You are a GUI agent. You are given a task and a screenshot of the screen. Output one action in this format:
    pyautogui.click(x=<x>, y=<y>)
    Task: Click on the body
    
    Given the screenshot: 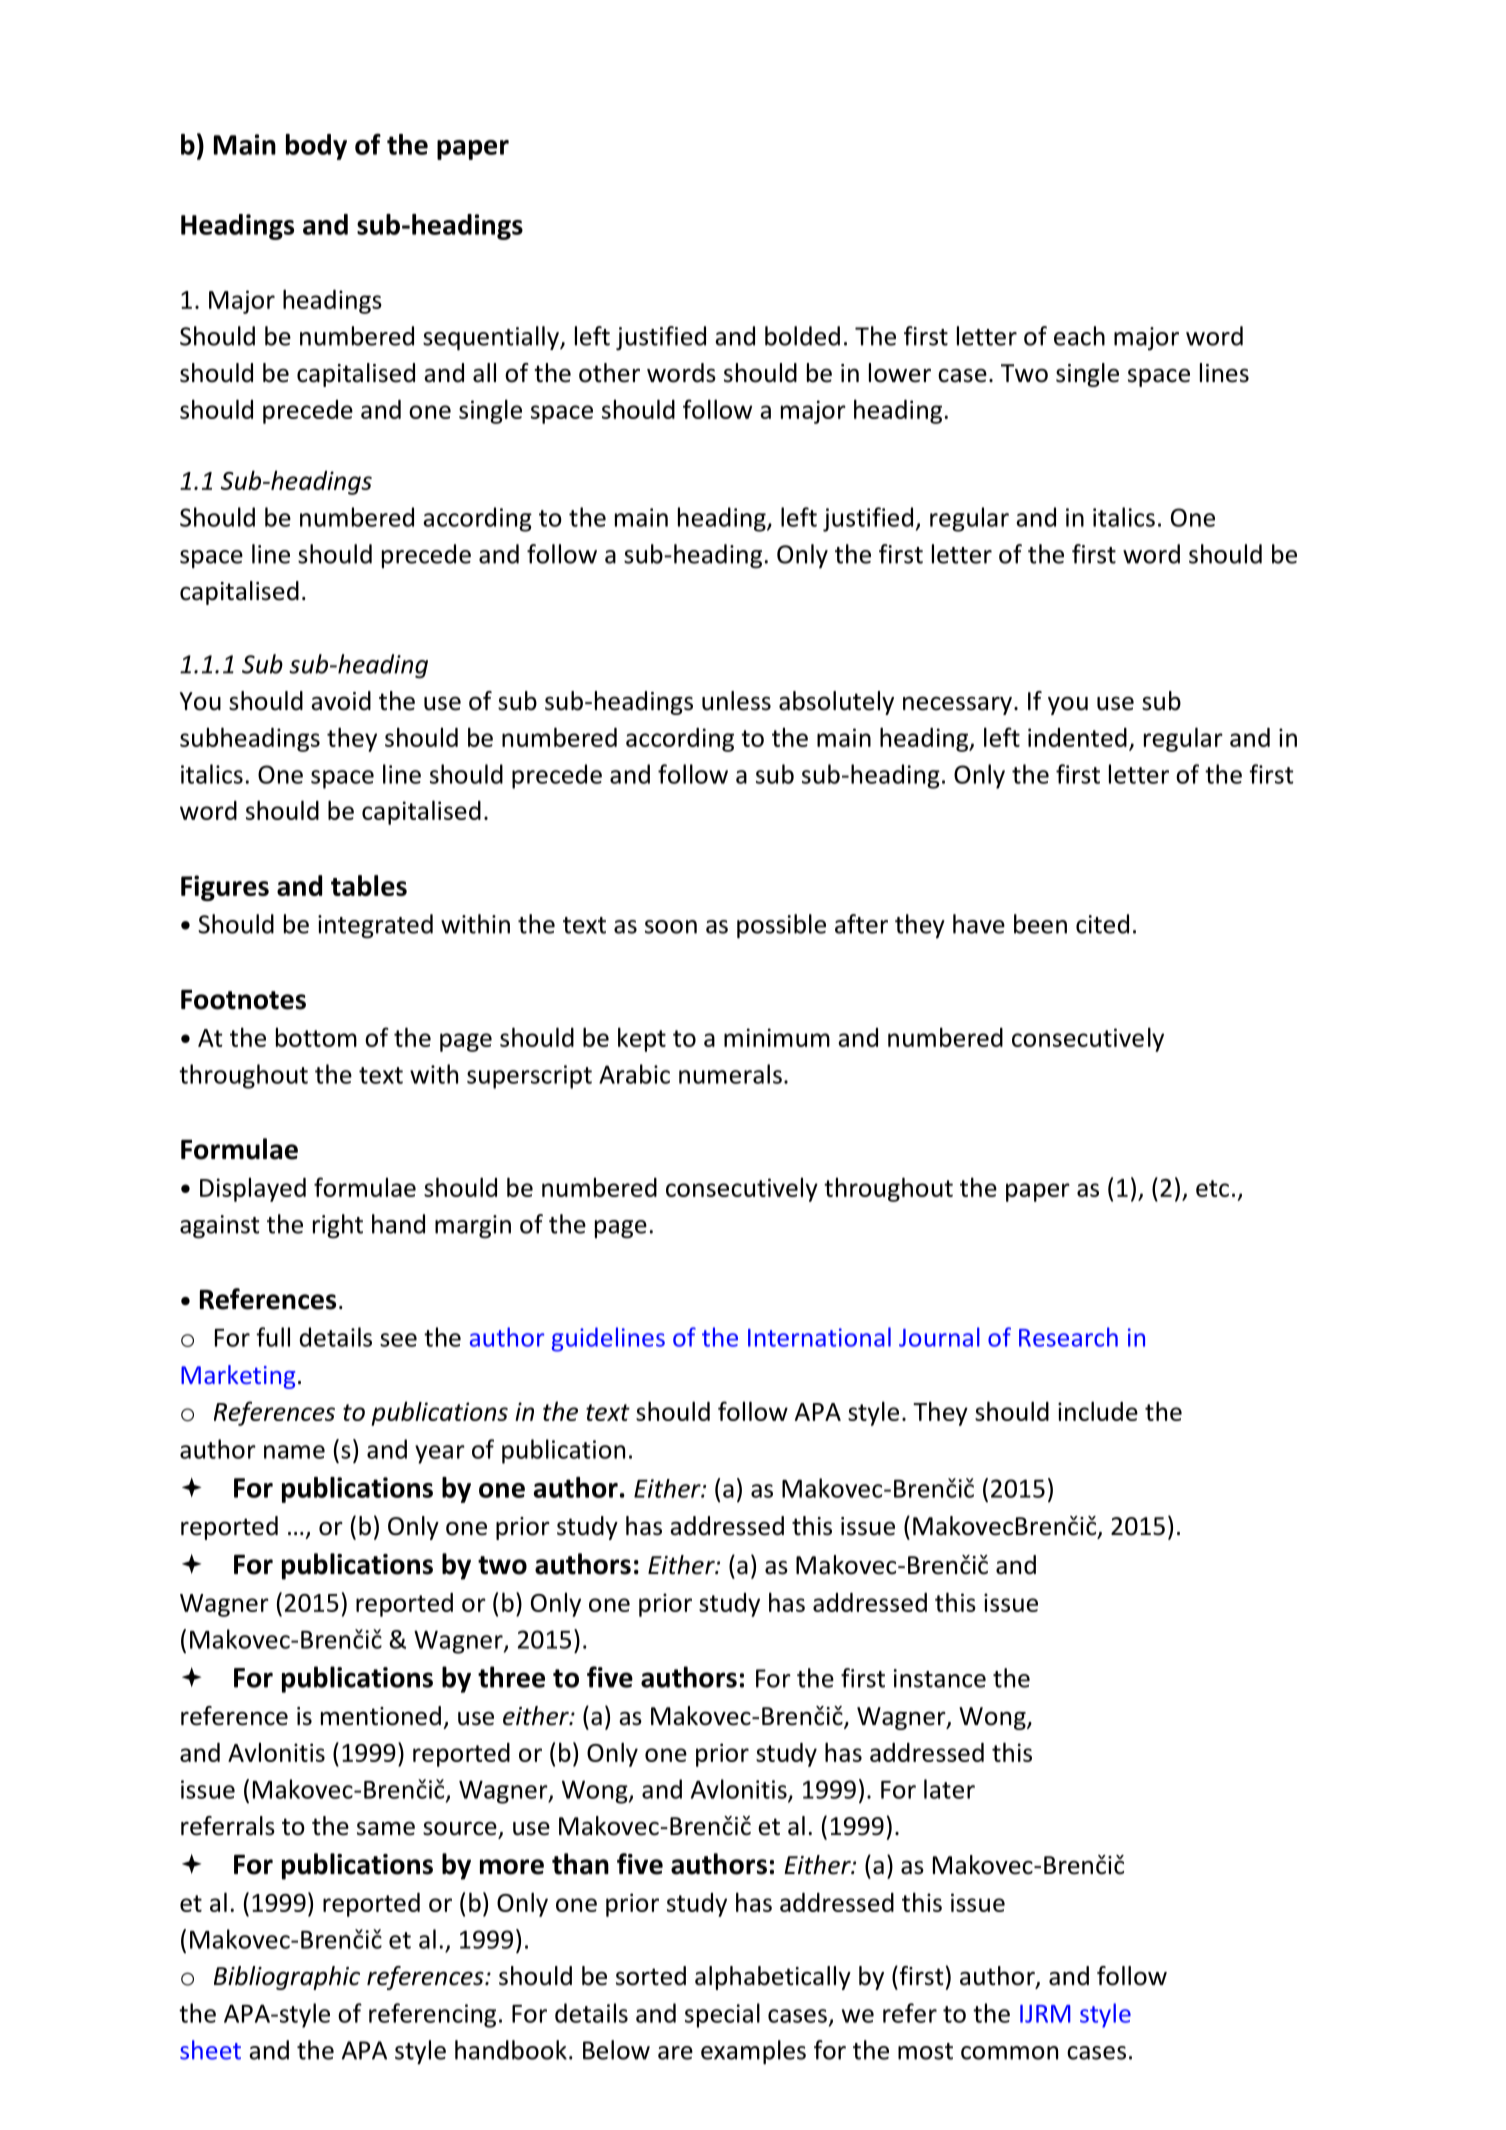 What is the action you would take?
    pyautogui.click(x=316, y=147)
